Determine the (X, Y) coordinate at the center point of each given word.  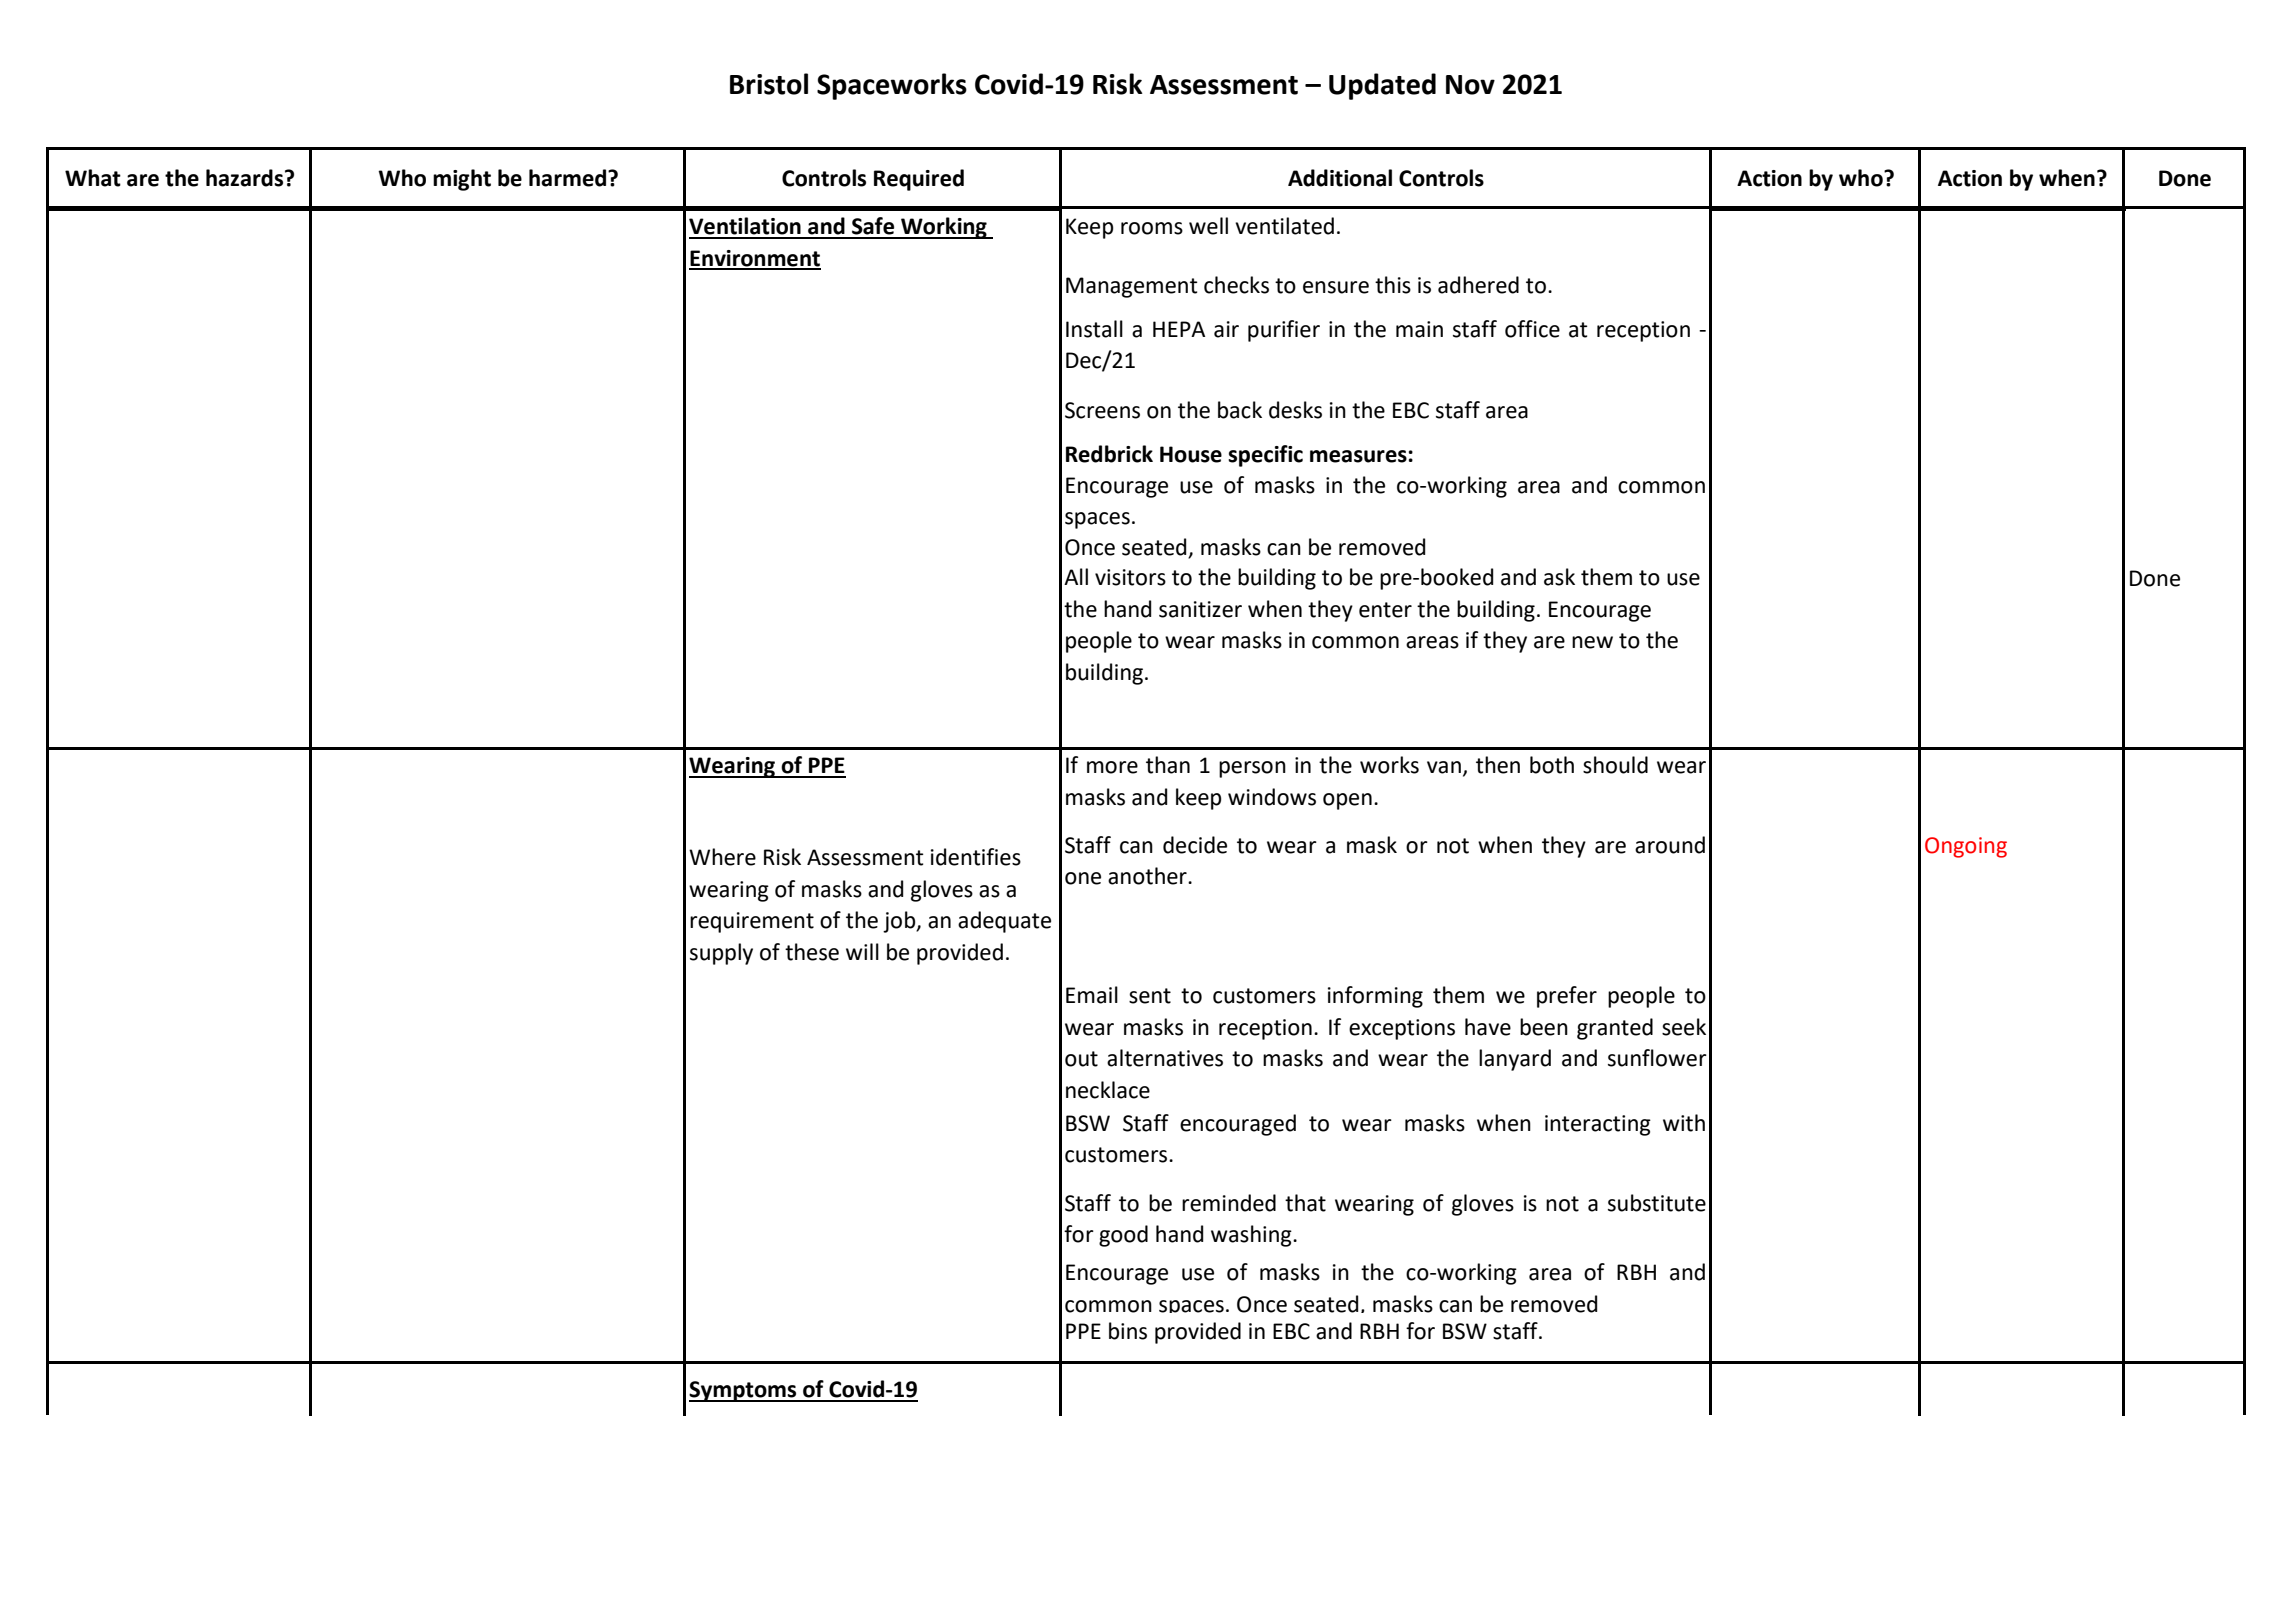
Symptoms (744, 1391)
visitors (1130, 577)
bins (1128, 1331)
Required (919, 180)
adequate (1004, 922)
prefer (1567, 997)
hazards (246, 178)
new (1592, 642)
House (1191, 454)
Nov (1470, 85)
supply (721, 954)
